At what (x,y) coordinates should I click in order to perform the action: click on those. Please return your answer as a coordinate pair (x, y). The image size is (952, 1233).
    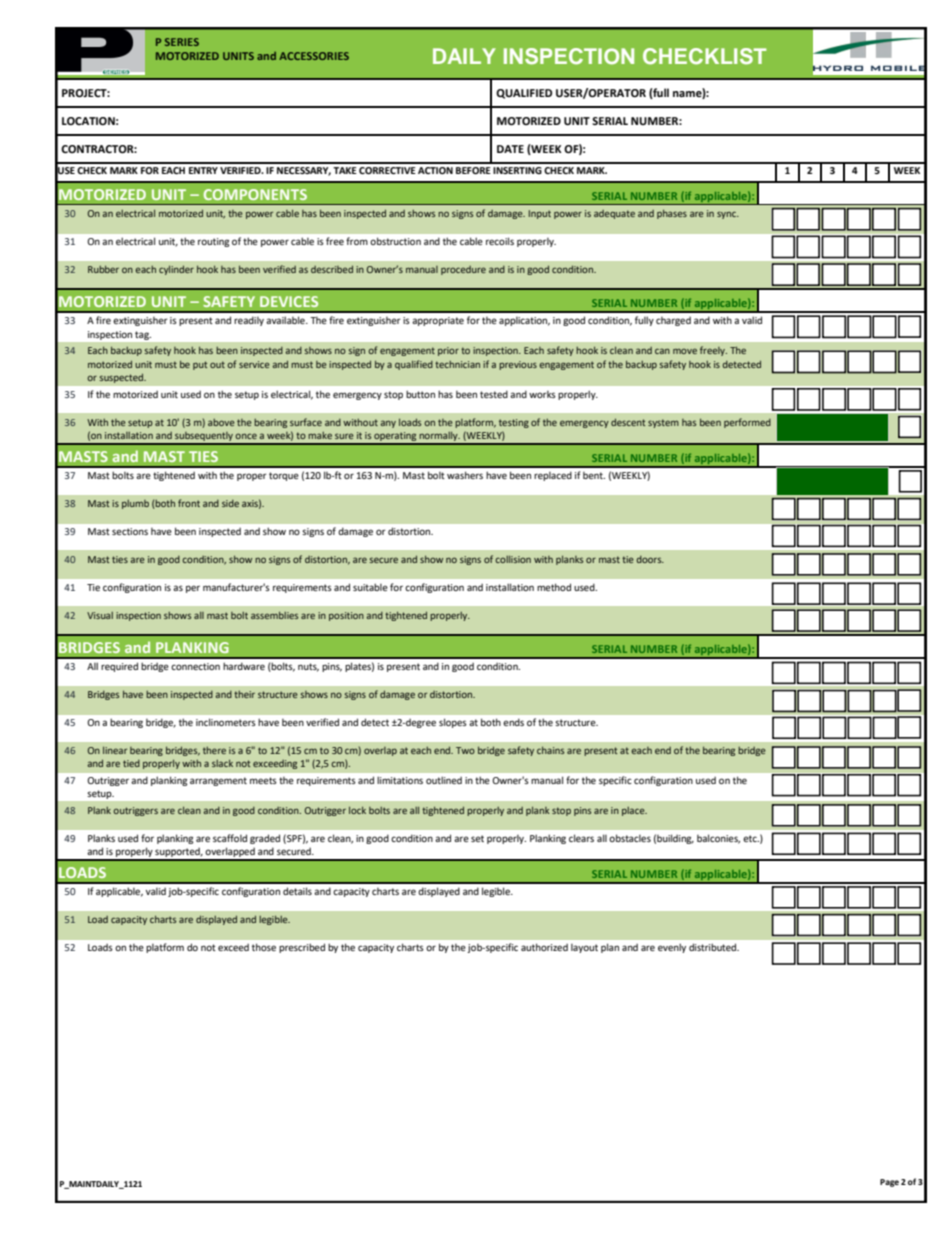
    Looking at the image, I should click on (264, 947).
